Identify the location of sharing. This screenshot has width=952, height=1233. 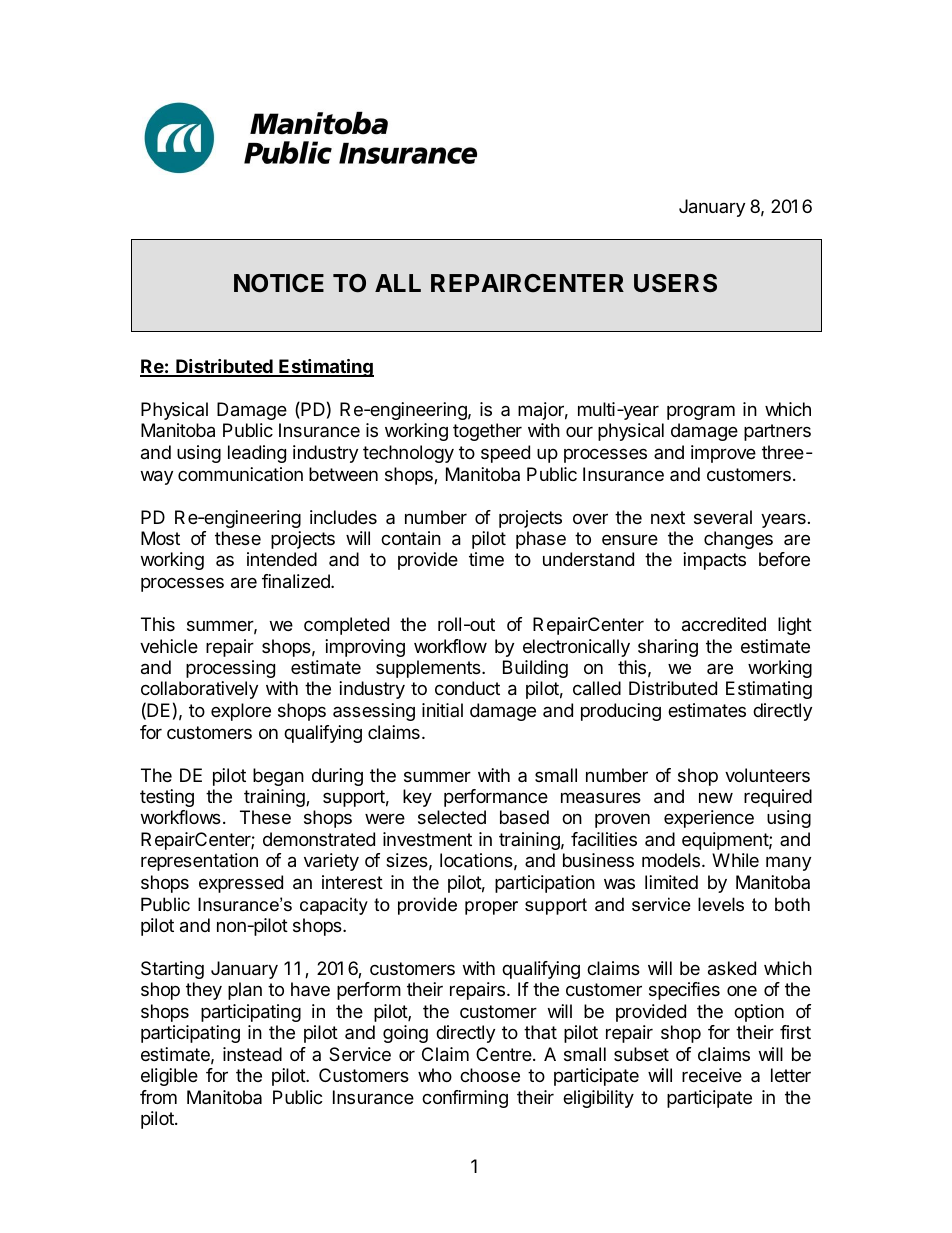
(668, 648).
